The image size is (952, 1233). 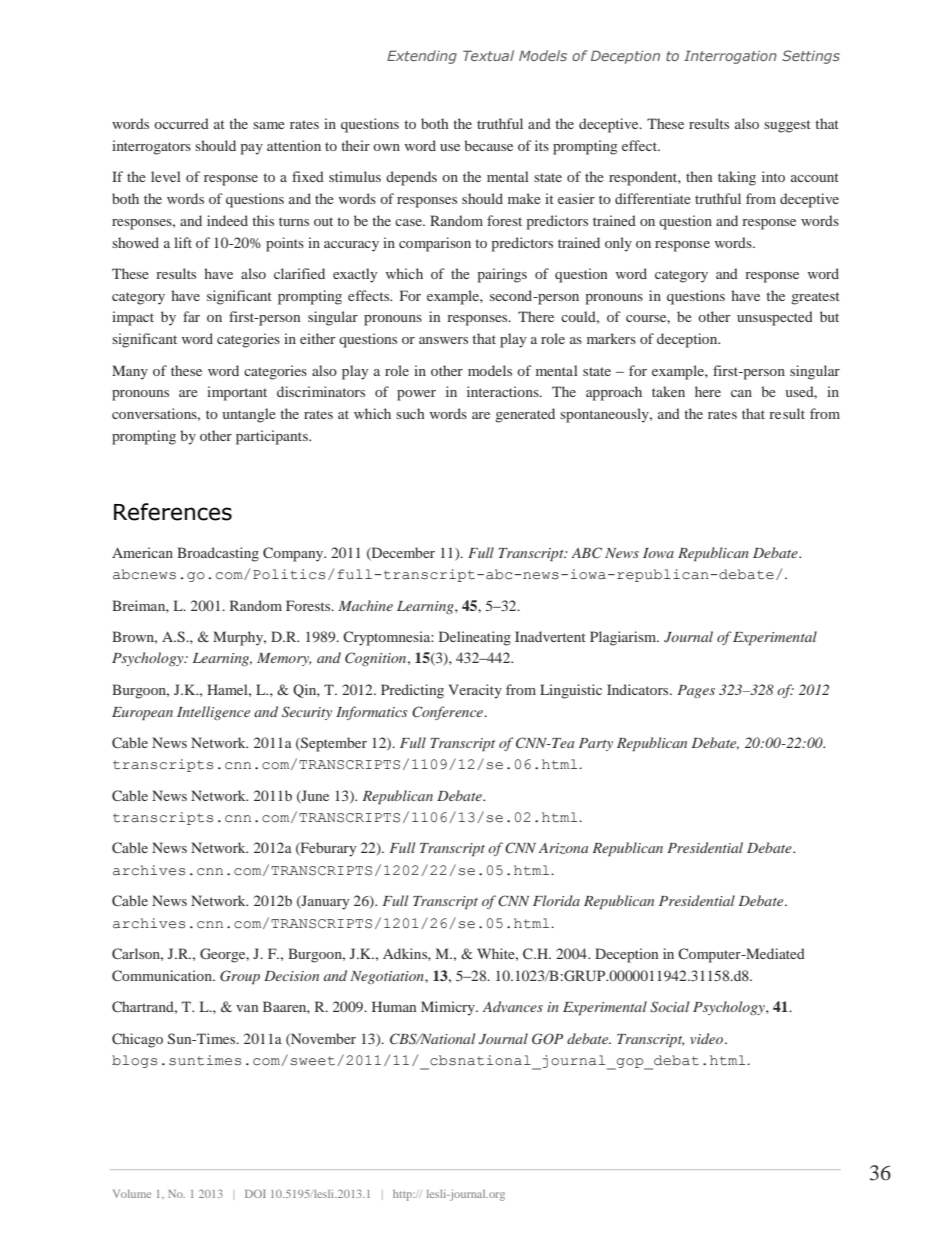 What do you see at coordinates (502, 275) in the page?
I see `pairings` at bounding box center [502, 275].
